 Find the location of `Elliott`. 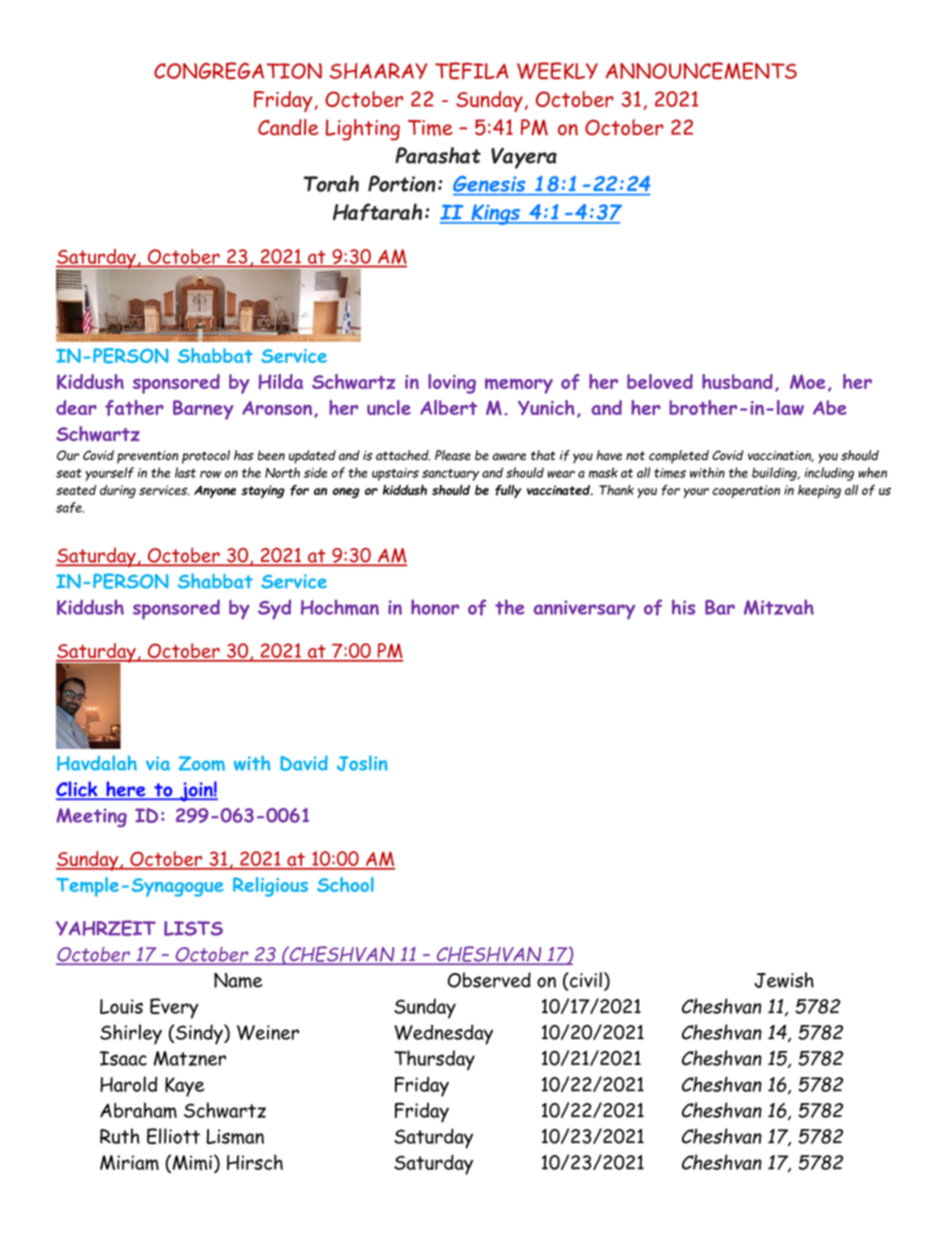

Elliott is located at coordinates (173, 1136).
